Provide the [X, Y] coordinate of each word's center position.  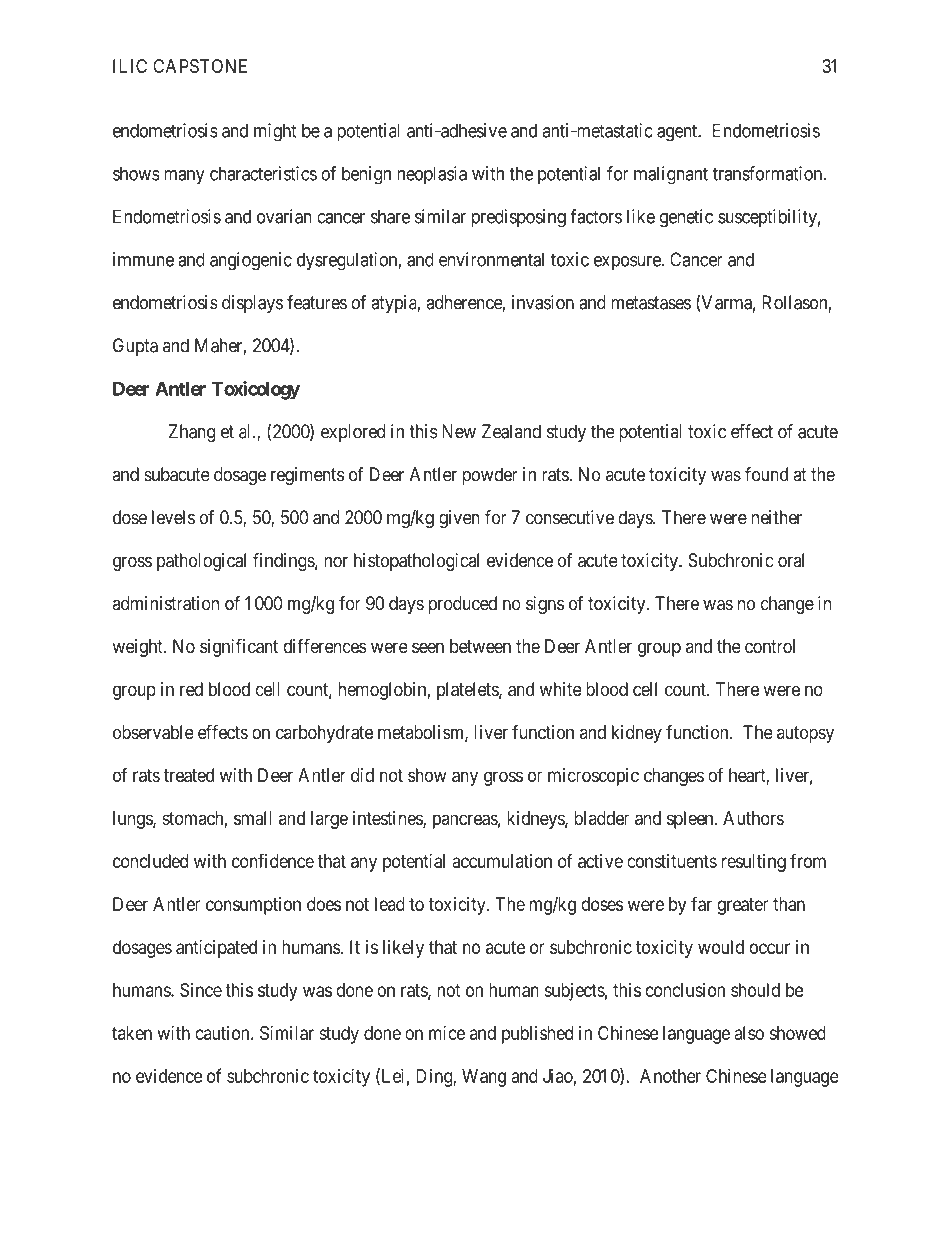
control [770, 646]
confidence [273, 860]
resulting [754, 863]
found [766, 474]
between [480, 646]
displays [252, 304]
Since [201, 990]
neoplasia [432, 175]
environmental [491, 259]
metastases [651, 303]
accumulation [502, 861]
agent [678, 133]
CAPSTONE [200, 66]
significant [239, 647]
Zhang [192, 433]
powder [490, 476]
